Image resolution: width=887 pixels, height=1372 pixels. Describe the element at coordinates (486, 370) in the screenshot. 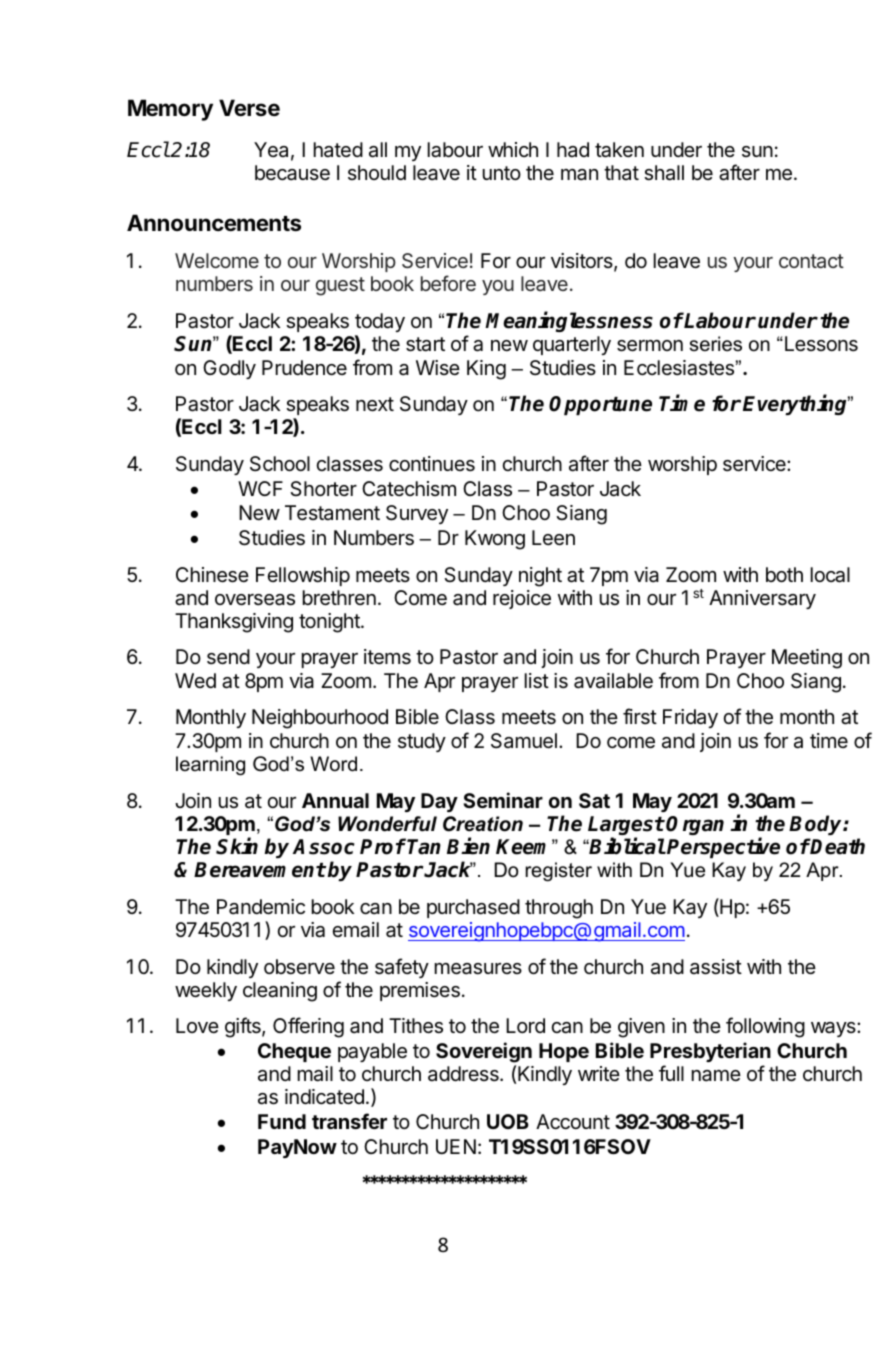

I see `King` at that location.
